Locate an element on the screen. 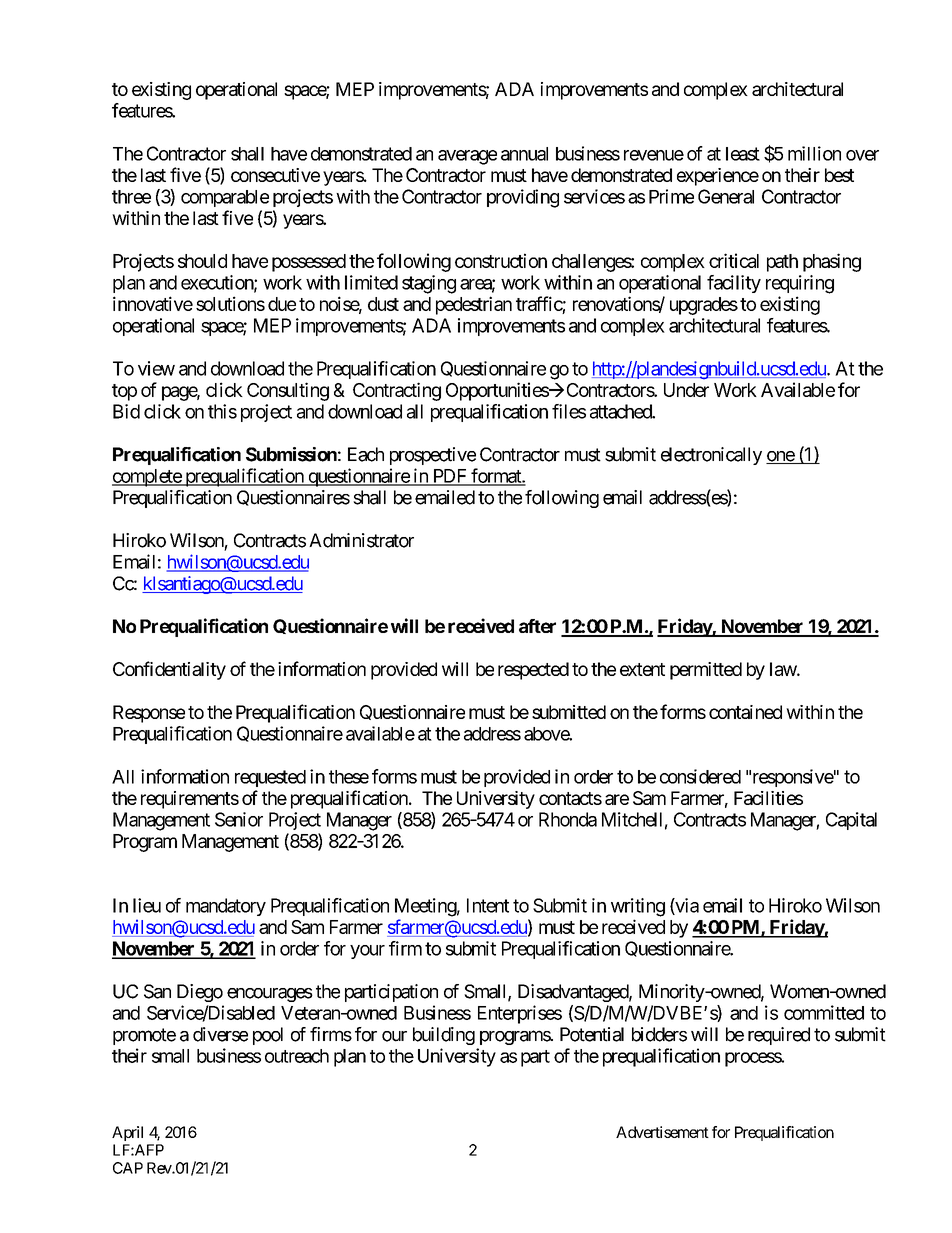 The width and height of the screenshot is (952, 1233). General is located at coordinates (726, 196).
